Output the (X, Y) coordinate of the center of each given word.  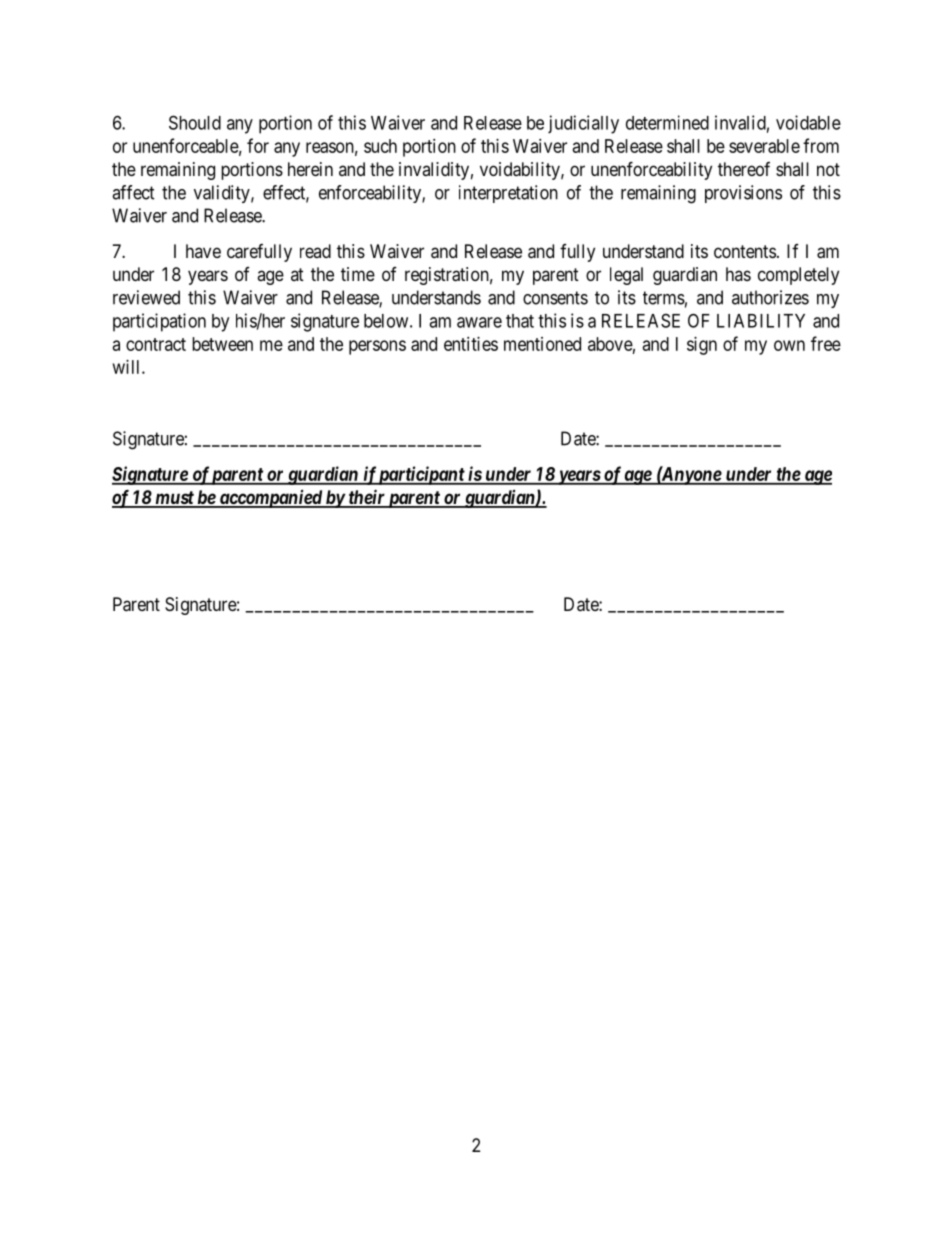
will (128, 367)
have (203, 251)
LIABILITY (761, 321)
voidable (808, 122)
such (380, 146)
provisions (743, 194)
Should (195, 122)
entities (471, 344)
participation (159, 322)
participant (421, 475)
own (789, 345)
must (174, 499)
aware (479, 322)
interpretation (508, 194)
